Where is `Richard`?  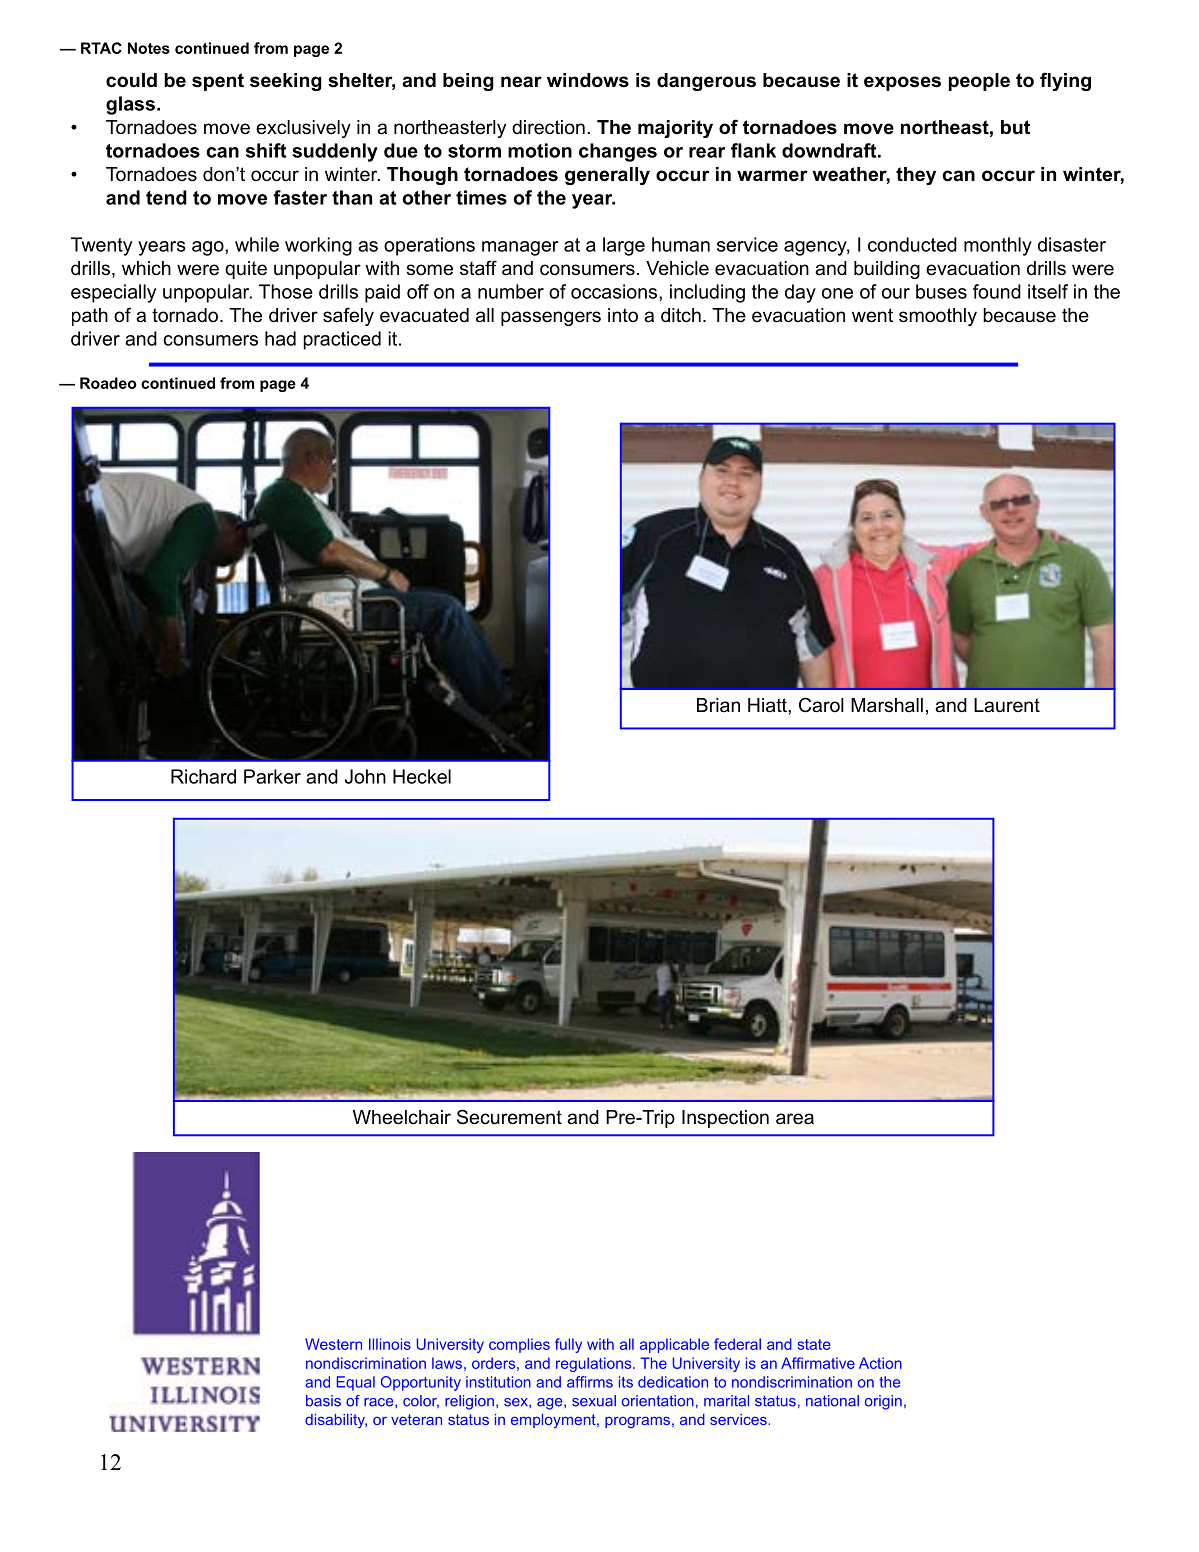
Richard is located at coordinates (203, 776).
